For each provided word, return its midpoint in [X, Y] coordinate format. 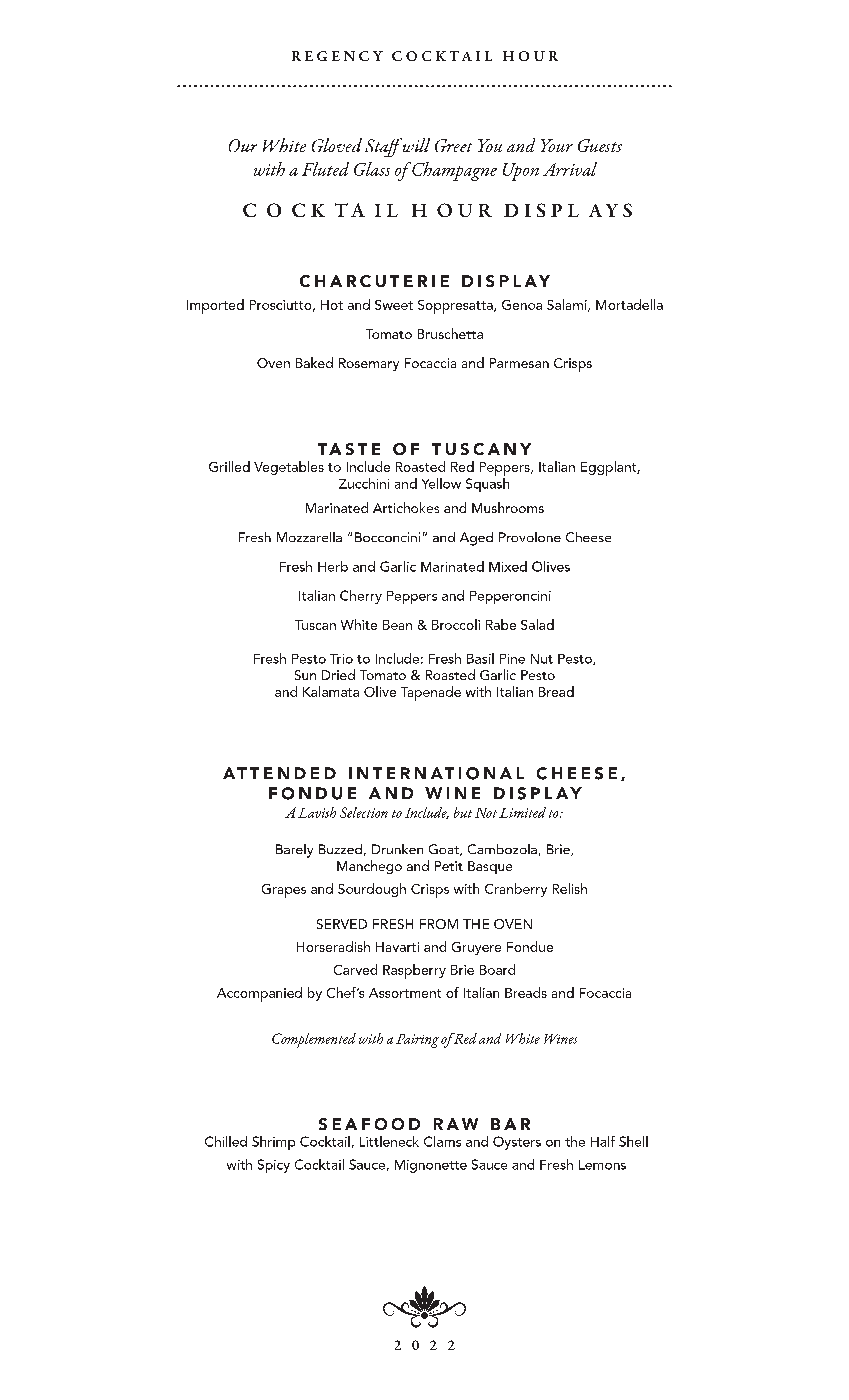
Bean [397, 625]
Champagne [454, 171]
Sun [305, 675]
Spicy [274, 1166]
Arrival [570, 169]
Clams [442, 1141]
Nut [542, 659]
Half [603, 1141]
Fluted [325, 169]
